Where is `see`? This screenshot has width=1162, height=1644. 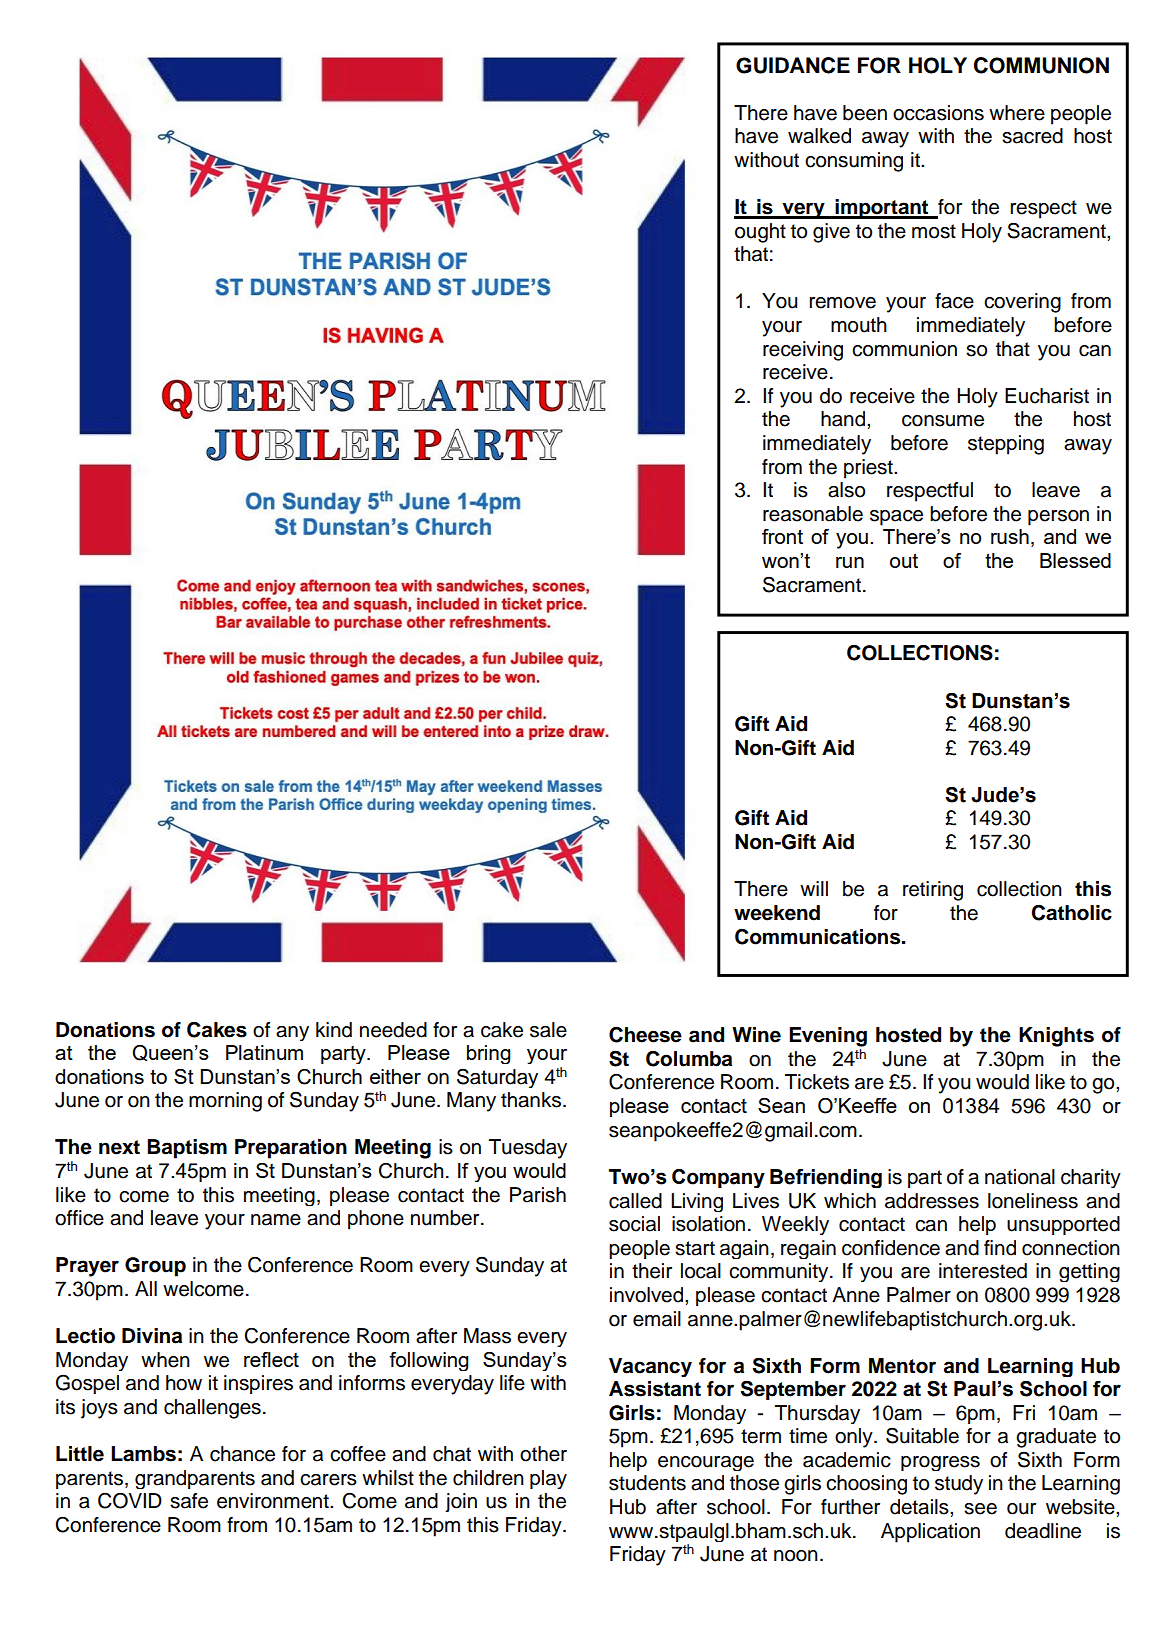
see is located at coordinates (980, 1509).
